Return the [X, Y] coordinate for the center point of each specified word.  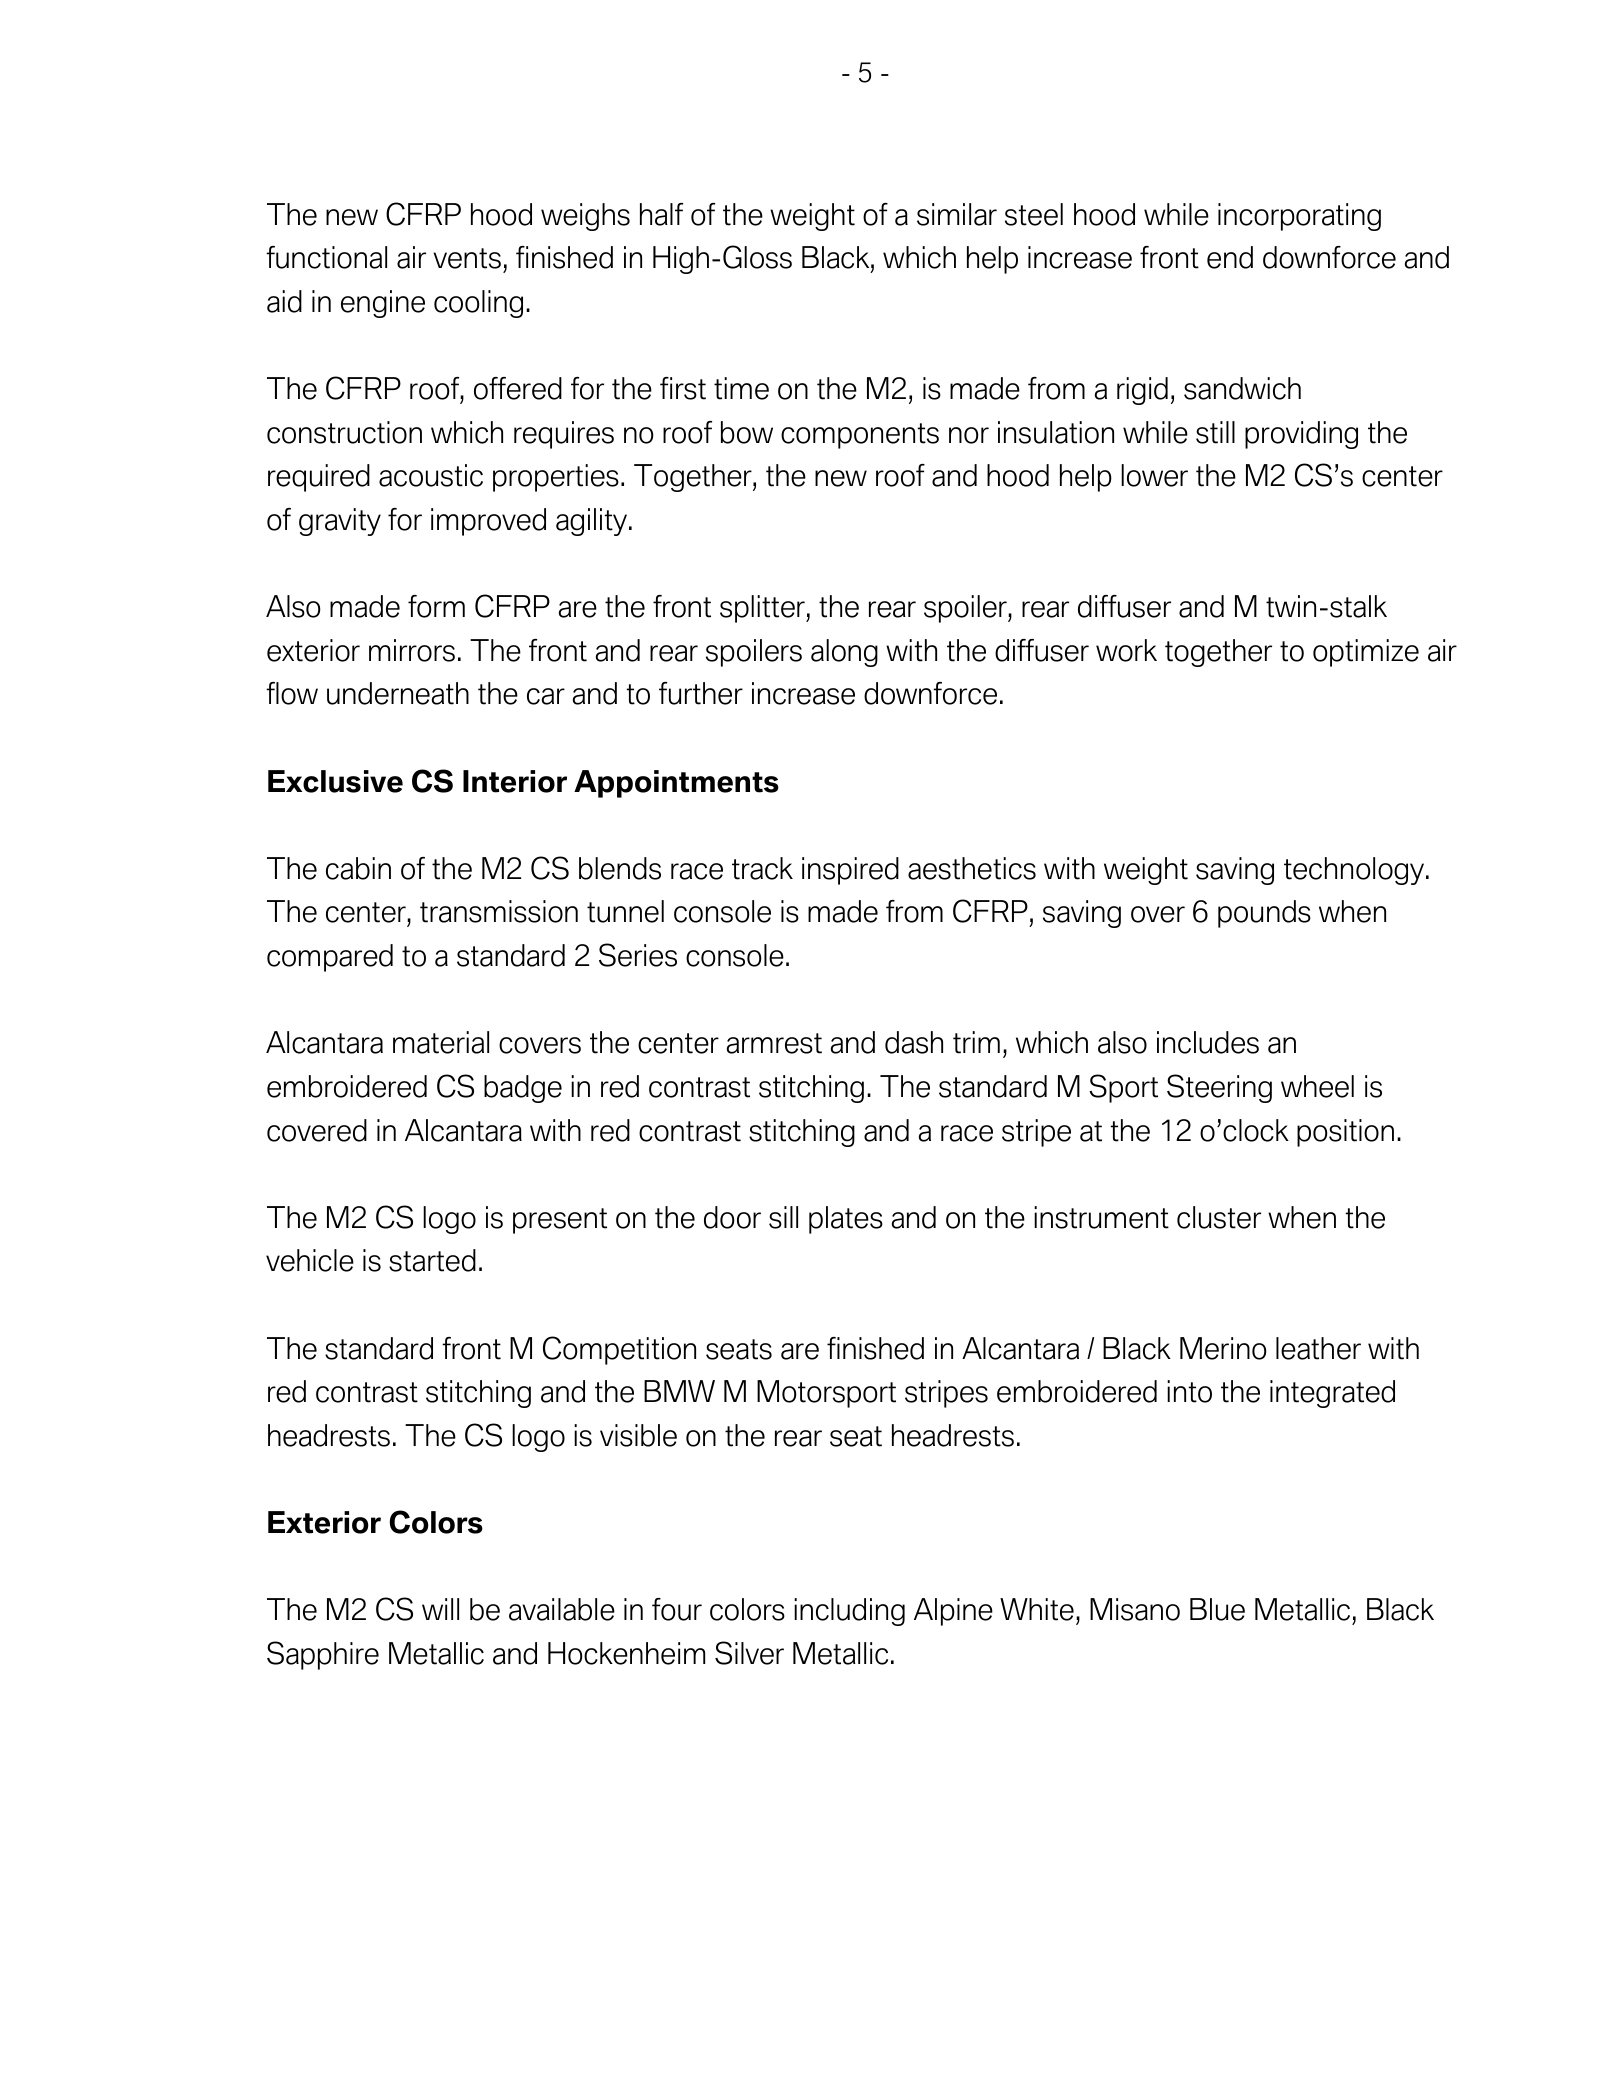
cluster [1219, 1217]
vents [467, 258]
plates [846, 1220]
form [436, 606]
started [432, 1260]
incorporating [1299, 217]
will [440, 1609]
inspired [850, 871]
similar [957, 214]
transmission [499, 911]
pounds [1264, 914]
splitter [763, 609]
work [1126, 650]
